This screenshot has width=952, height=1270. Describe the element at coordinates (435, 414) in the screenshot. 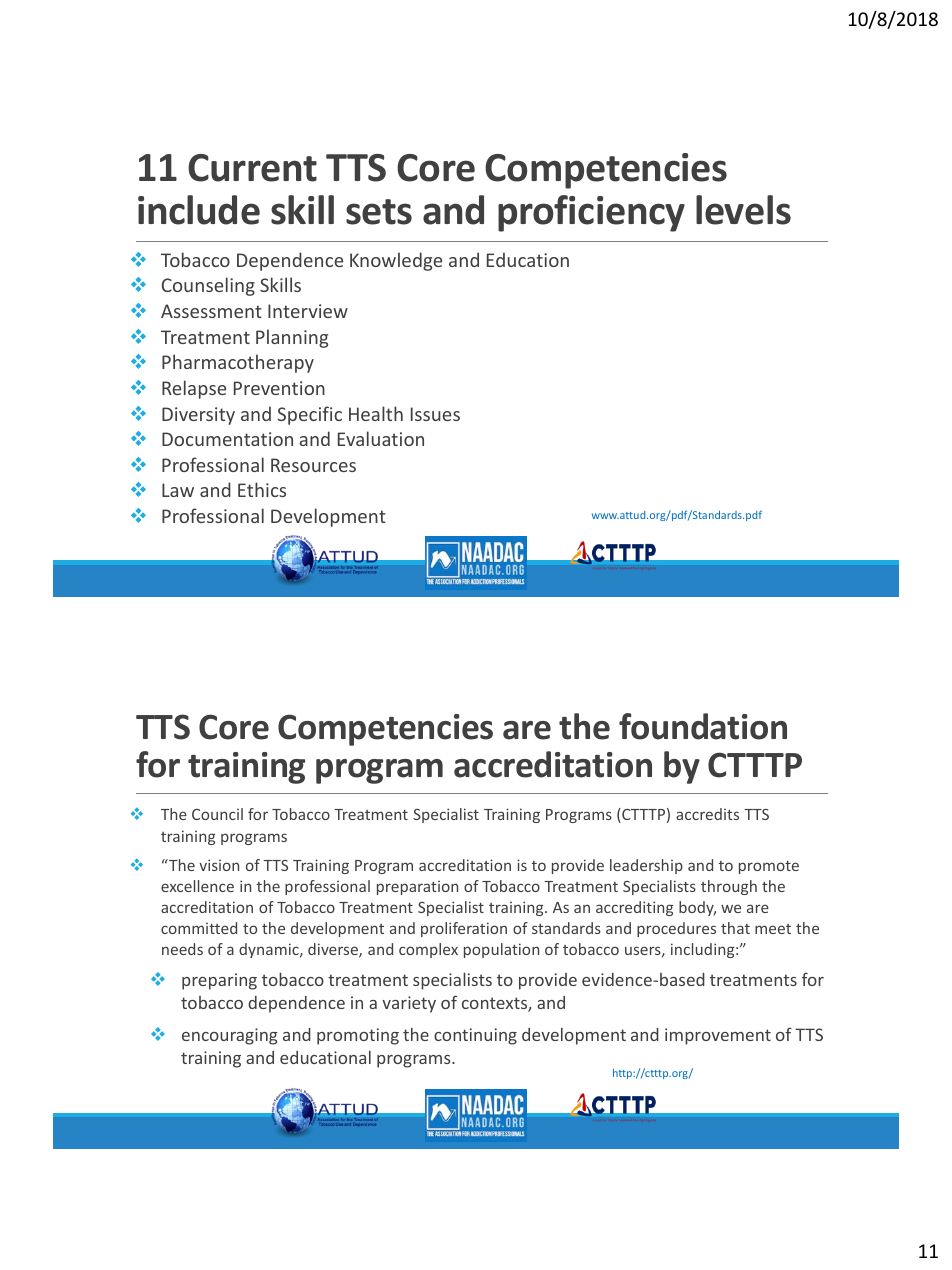

I see `Issues` at that location.
